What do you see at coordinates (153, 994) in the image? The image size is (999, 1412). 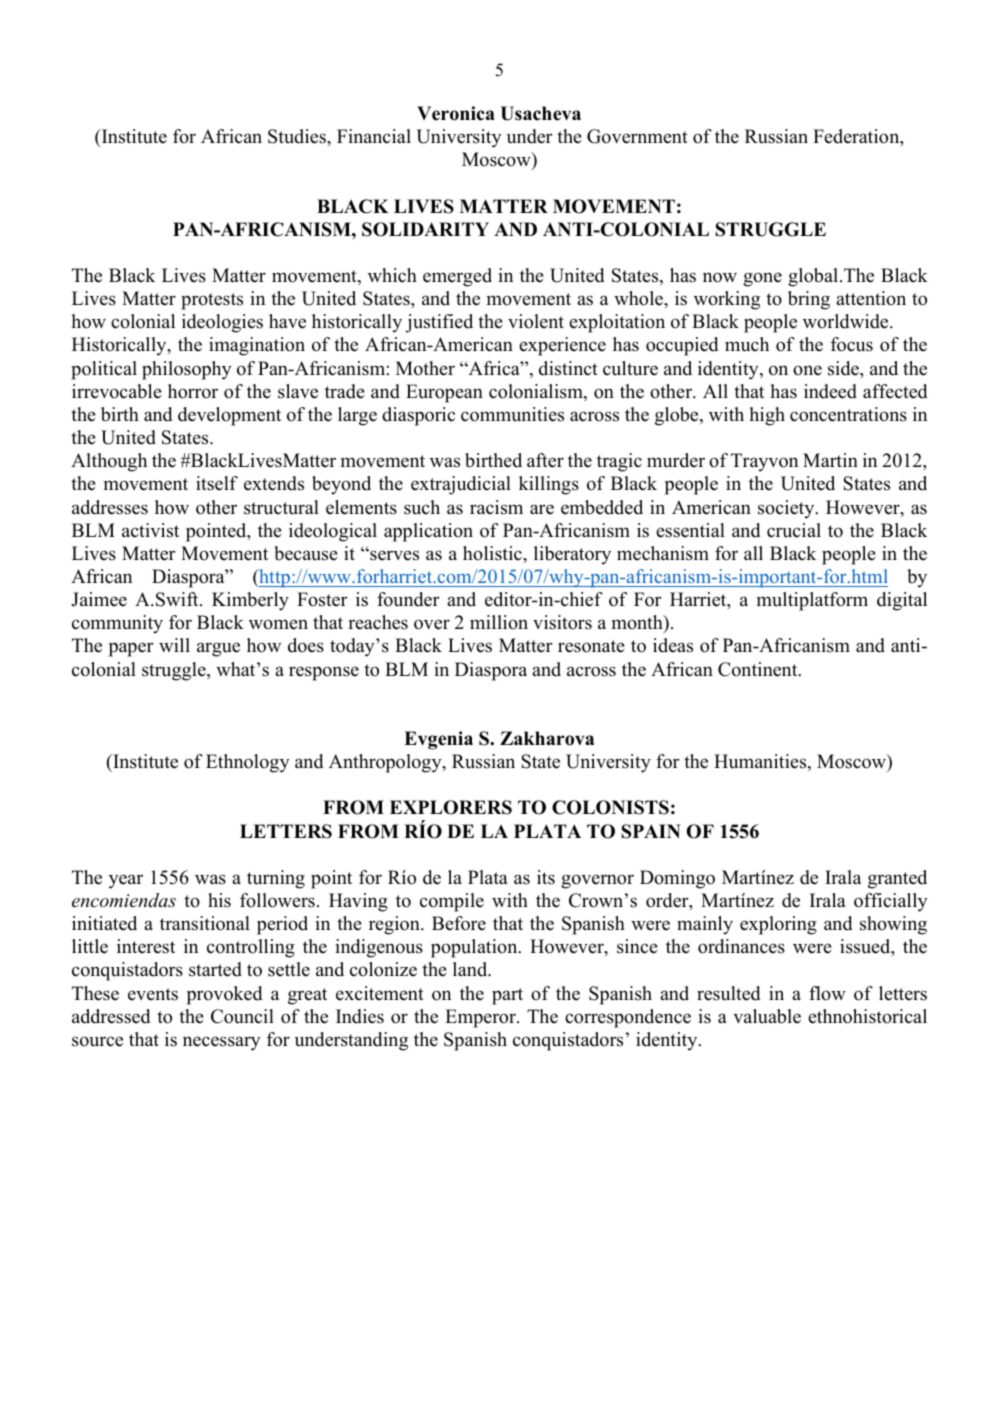 I see `events` at bounding box center [153, 994].
